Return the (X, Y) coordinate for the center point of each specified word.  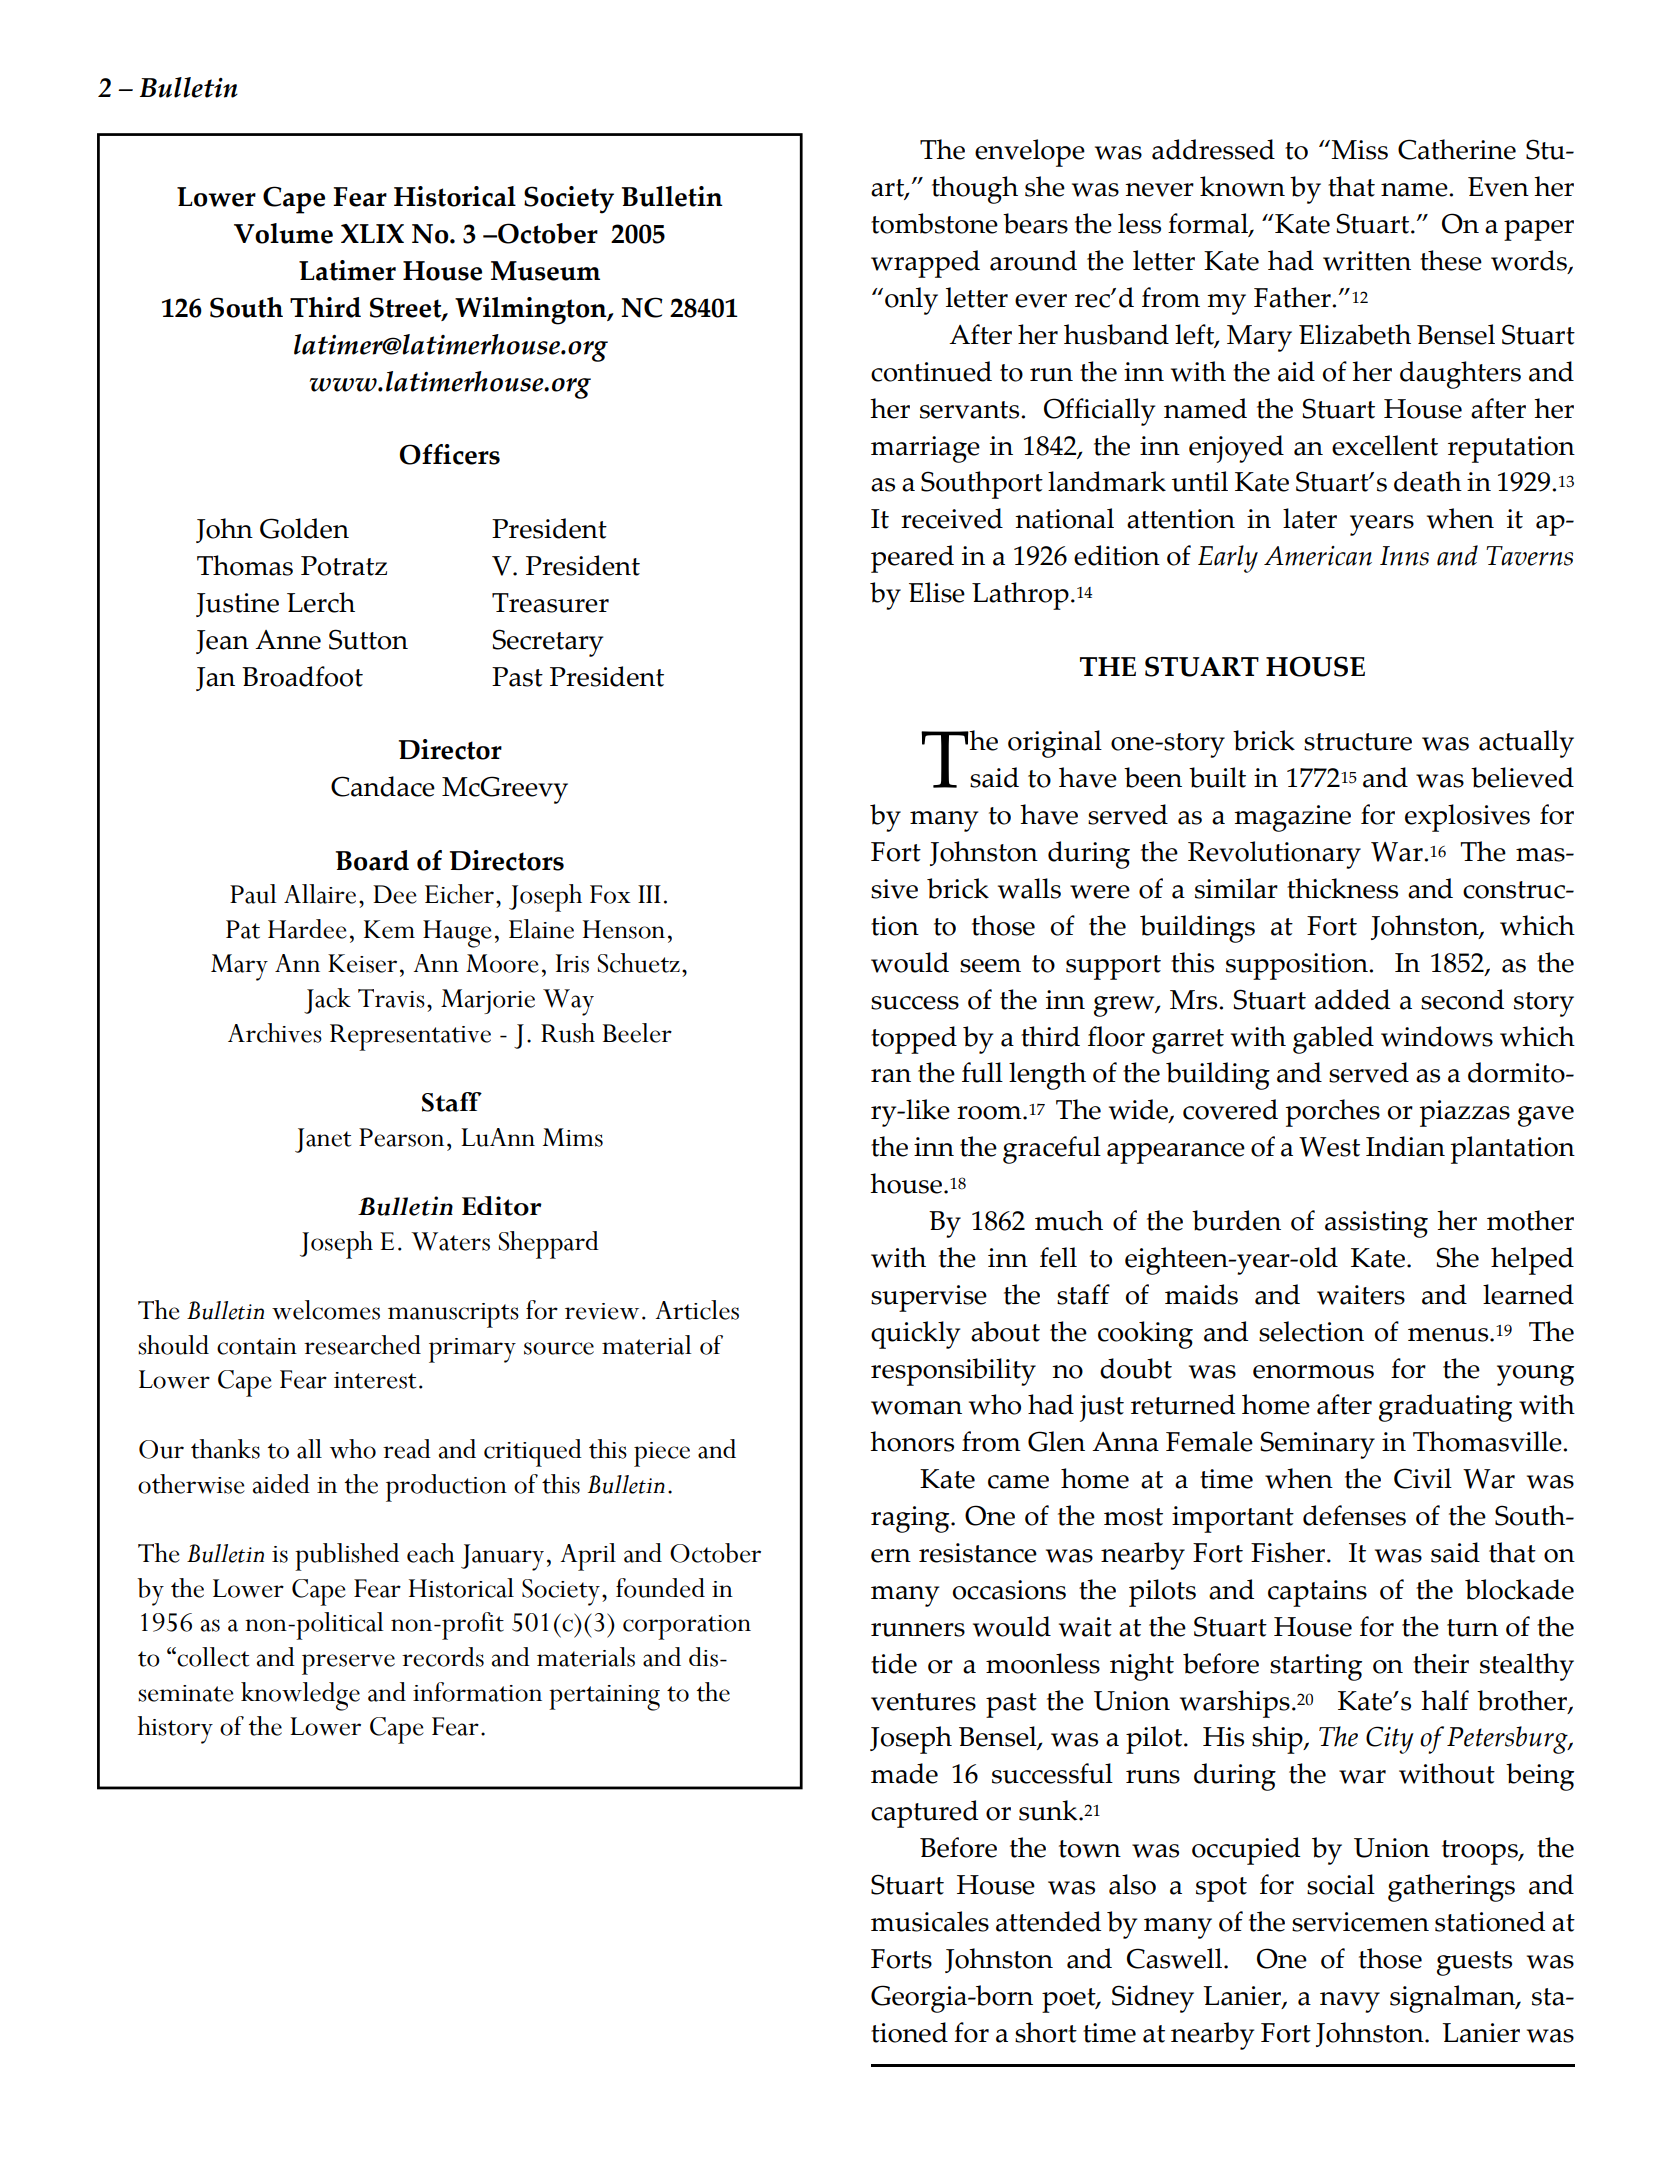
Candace (383, 786)
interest (375, 1380)
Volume (283, 233)
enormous (1313, 1372)
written (1367, 261)
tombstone (934, 223)
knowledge (300, 1696)
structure (1358, 742)
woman (916, 1408)
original (1055, 744)
